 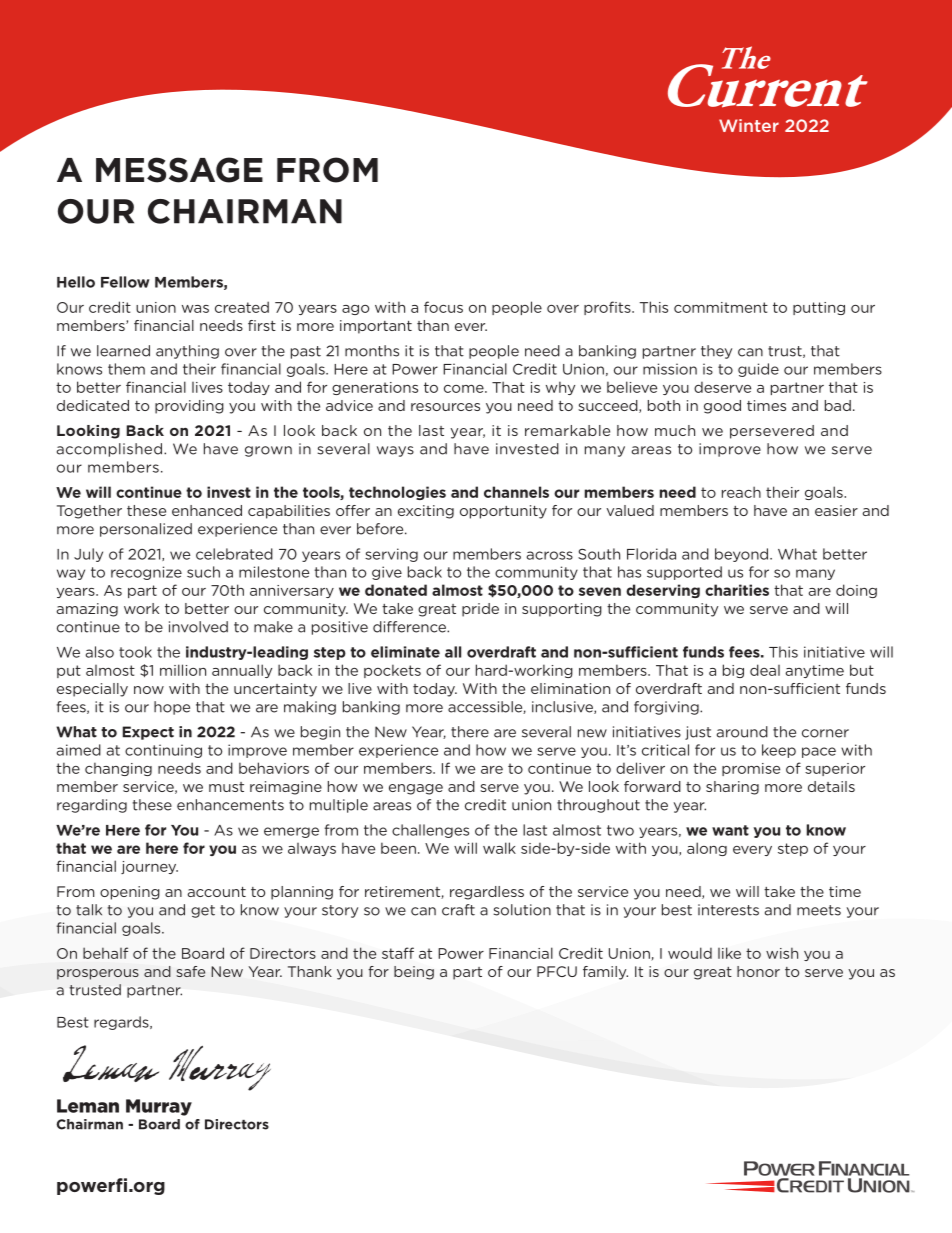 I want to click on promise, so click(x=751, y=769).
